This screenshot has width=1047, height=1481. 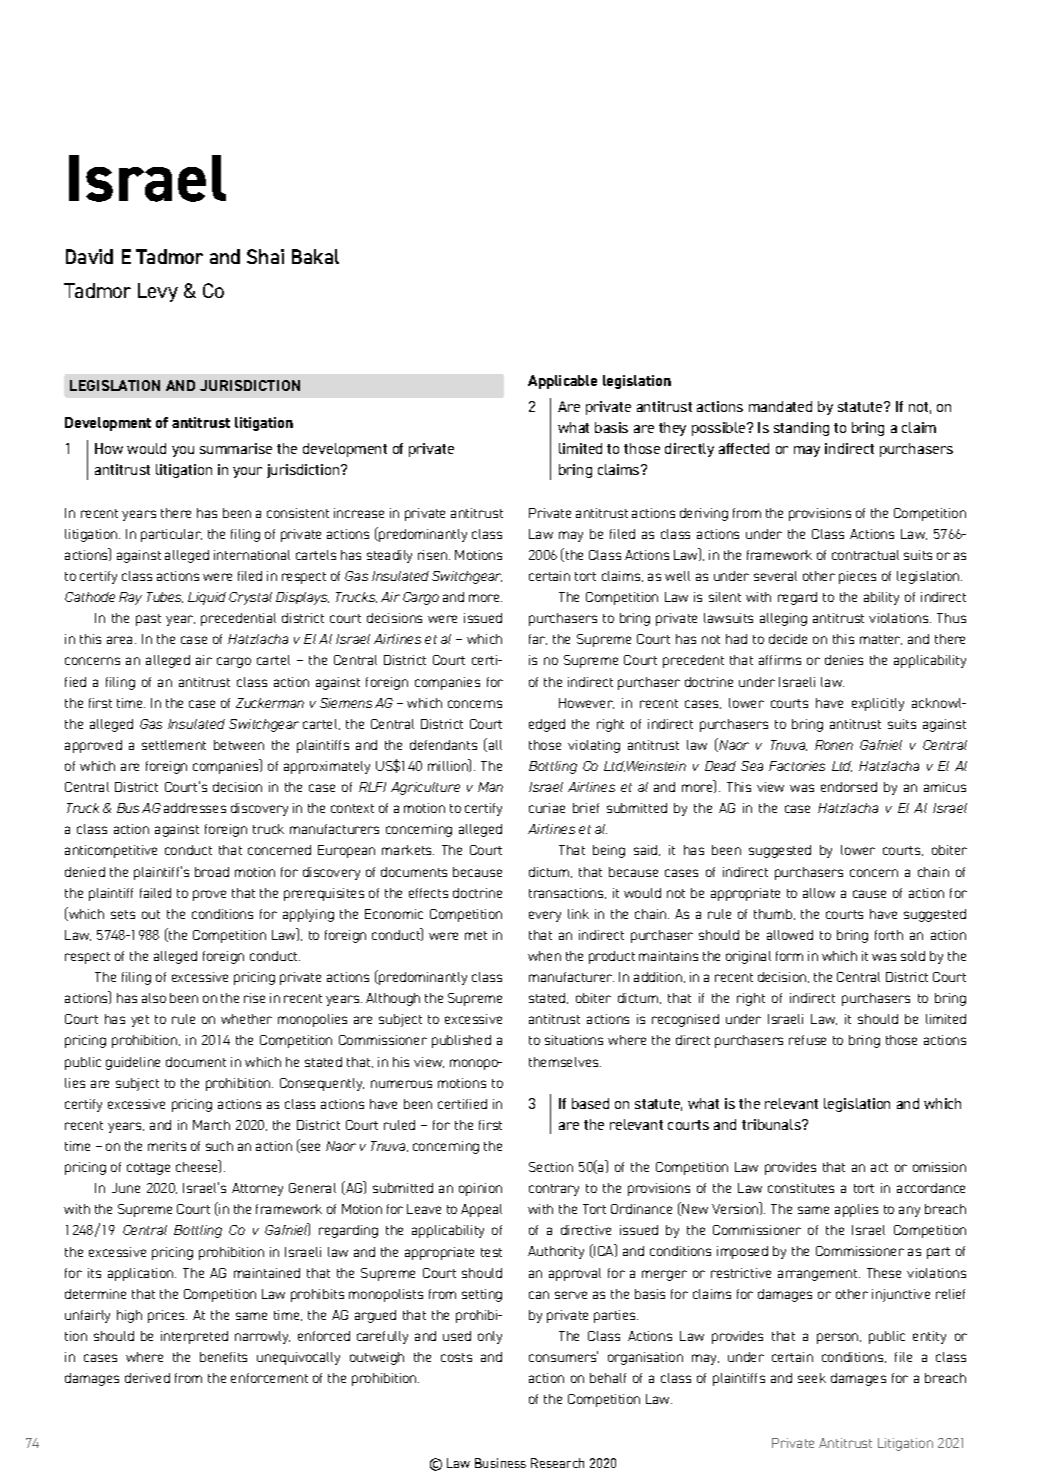 I want to click on million, so click(x=449, y=765).
